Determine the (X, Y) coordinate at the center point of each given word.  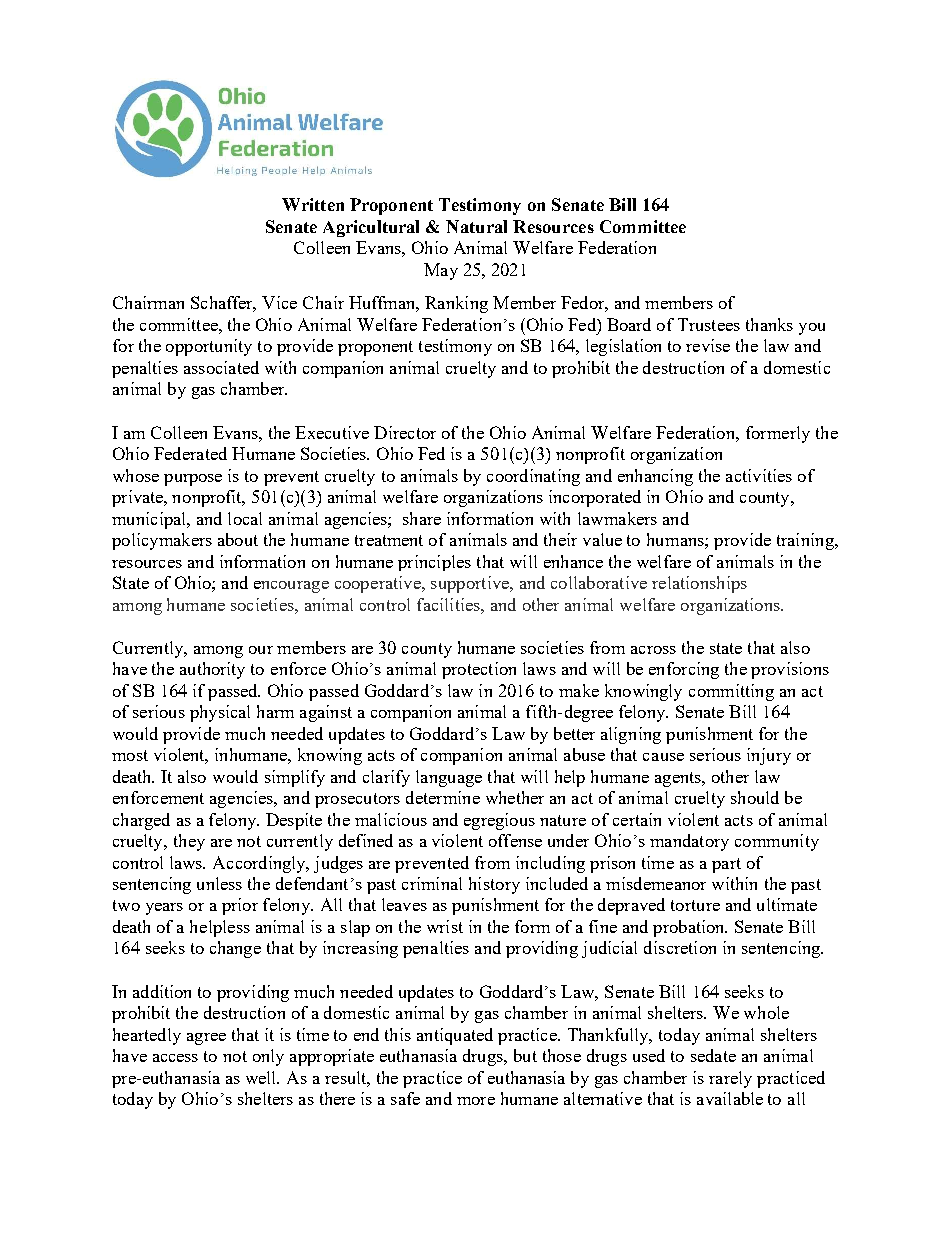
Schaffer (223, 304)
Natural (476, 226)
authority (212, 670)
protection (479, 670)
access (175, 1058)
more (476, 1101)
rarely (730, 1079)
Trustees (709, 324)
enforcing (684, 670)
